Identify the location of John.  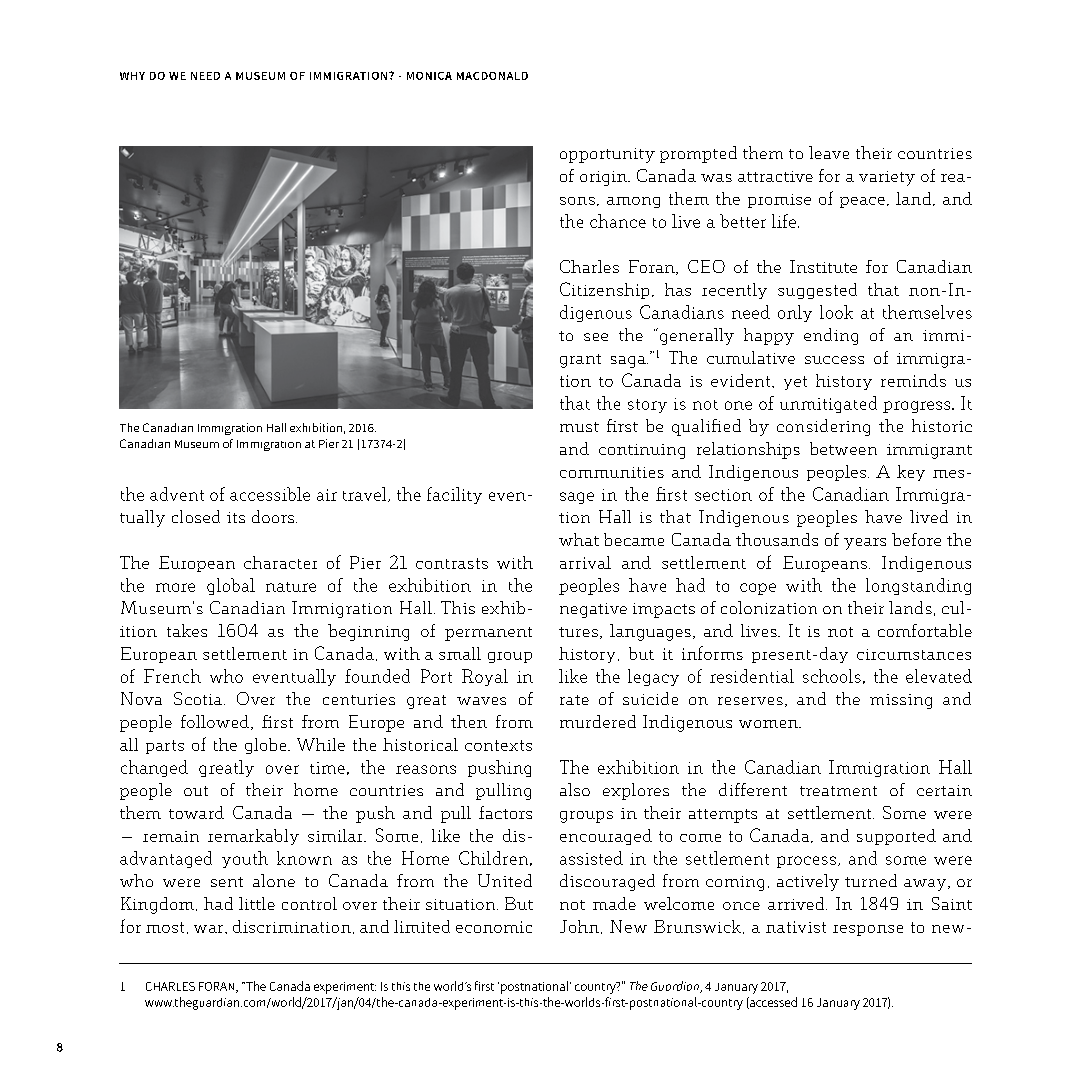
(579, 926).
